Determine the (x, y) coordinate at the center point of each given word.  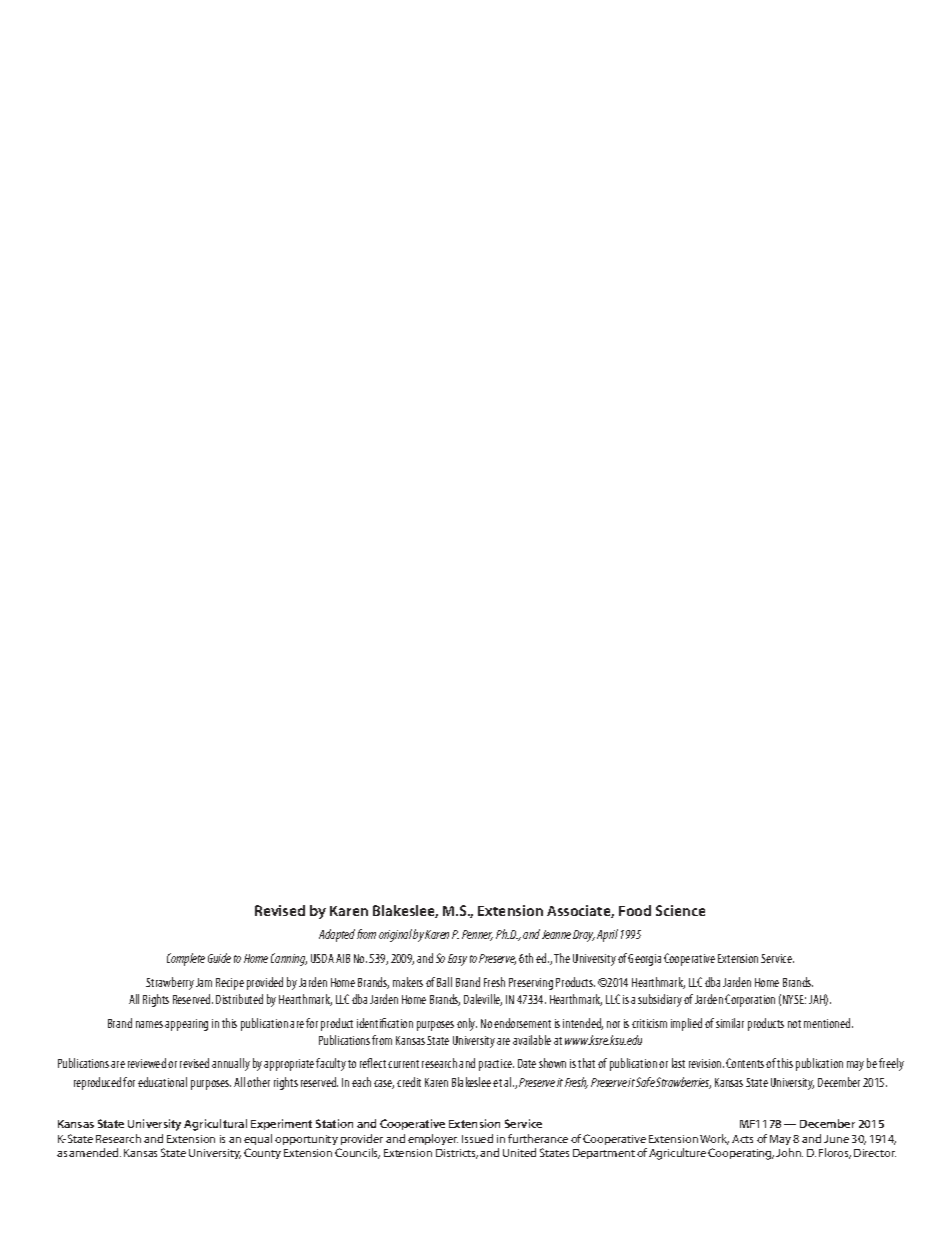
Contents (745, 1063)
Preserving (531, 984)
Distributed (239, 999)
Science (680, 910)
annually (231, 1064)
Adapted (337, 935)
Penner (477, 935)
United (519, 1152)
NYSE (794, 999)
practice (496, 1065)
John (789, 1152)
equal (258, 1139)
